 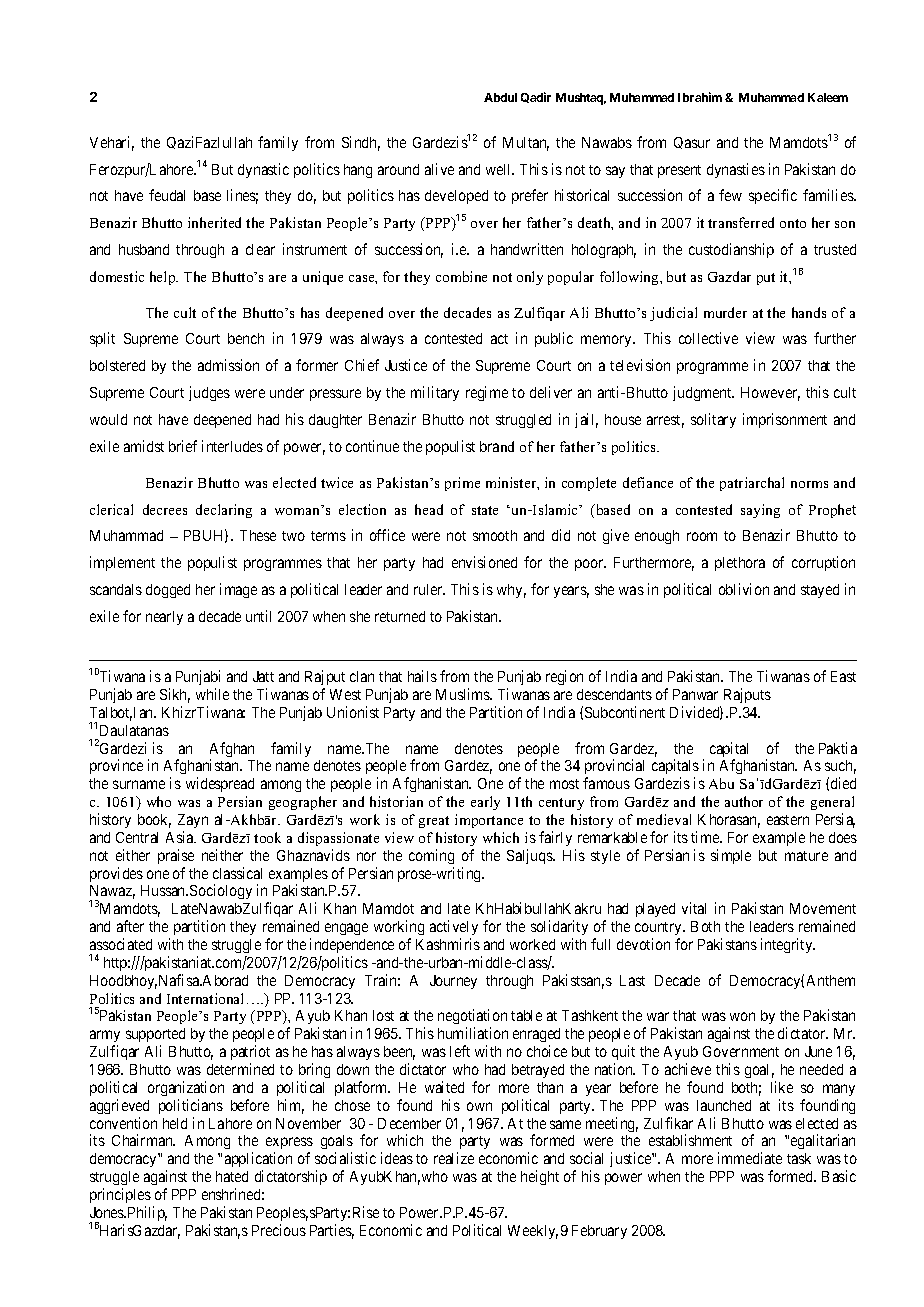 I want to click on importance, so click(x=489, y=821).
